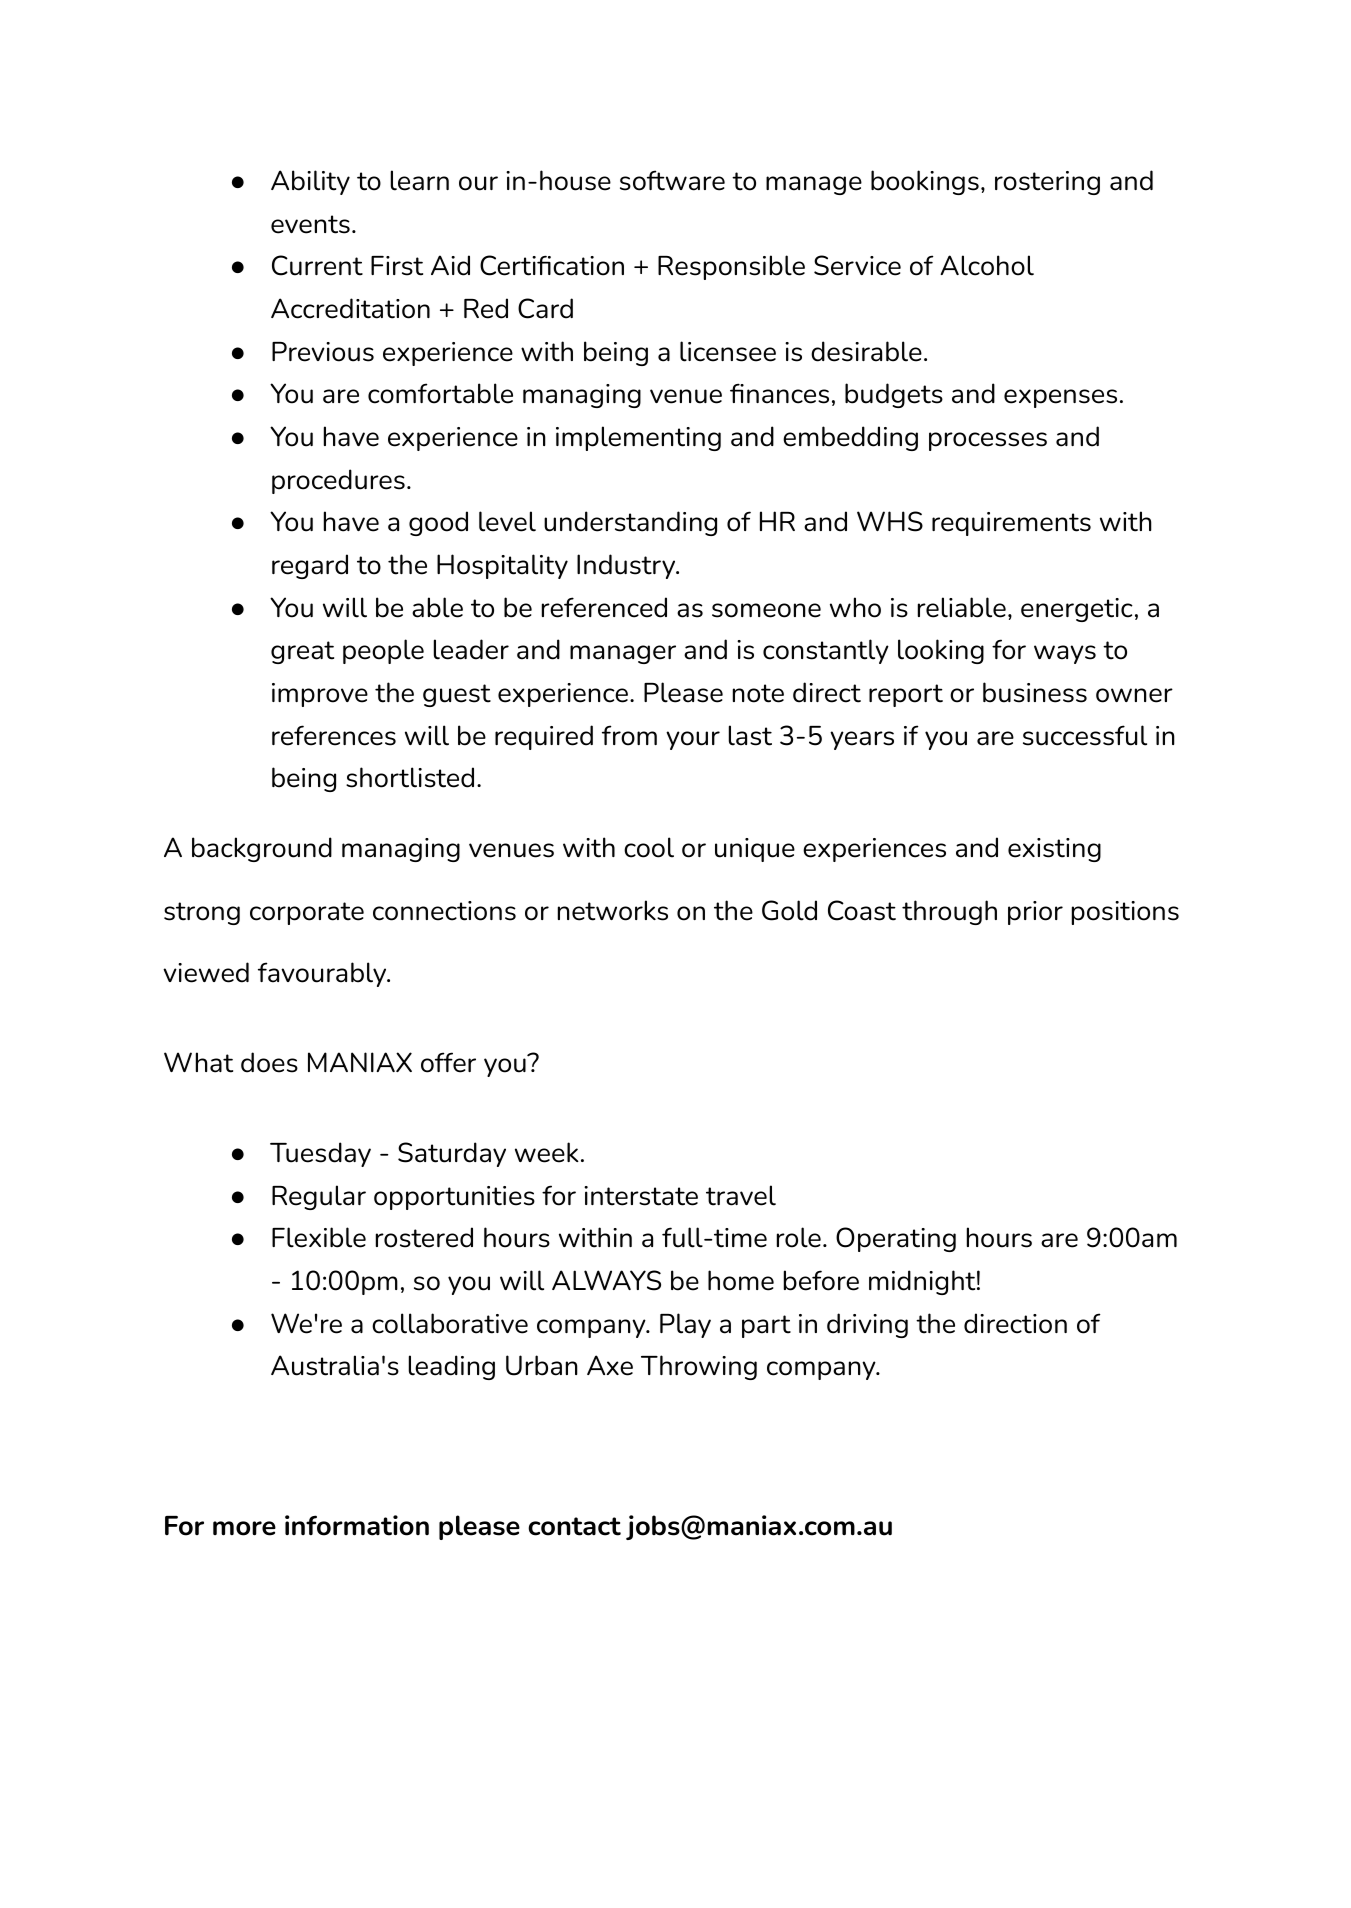 The image size is (1351, 1908). I want to click on background, so click(262, 849).
